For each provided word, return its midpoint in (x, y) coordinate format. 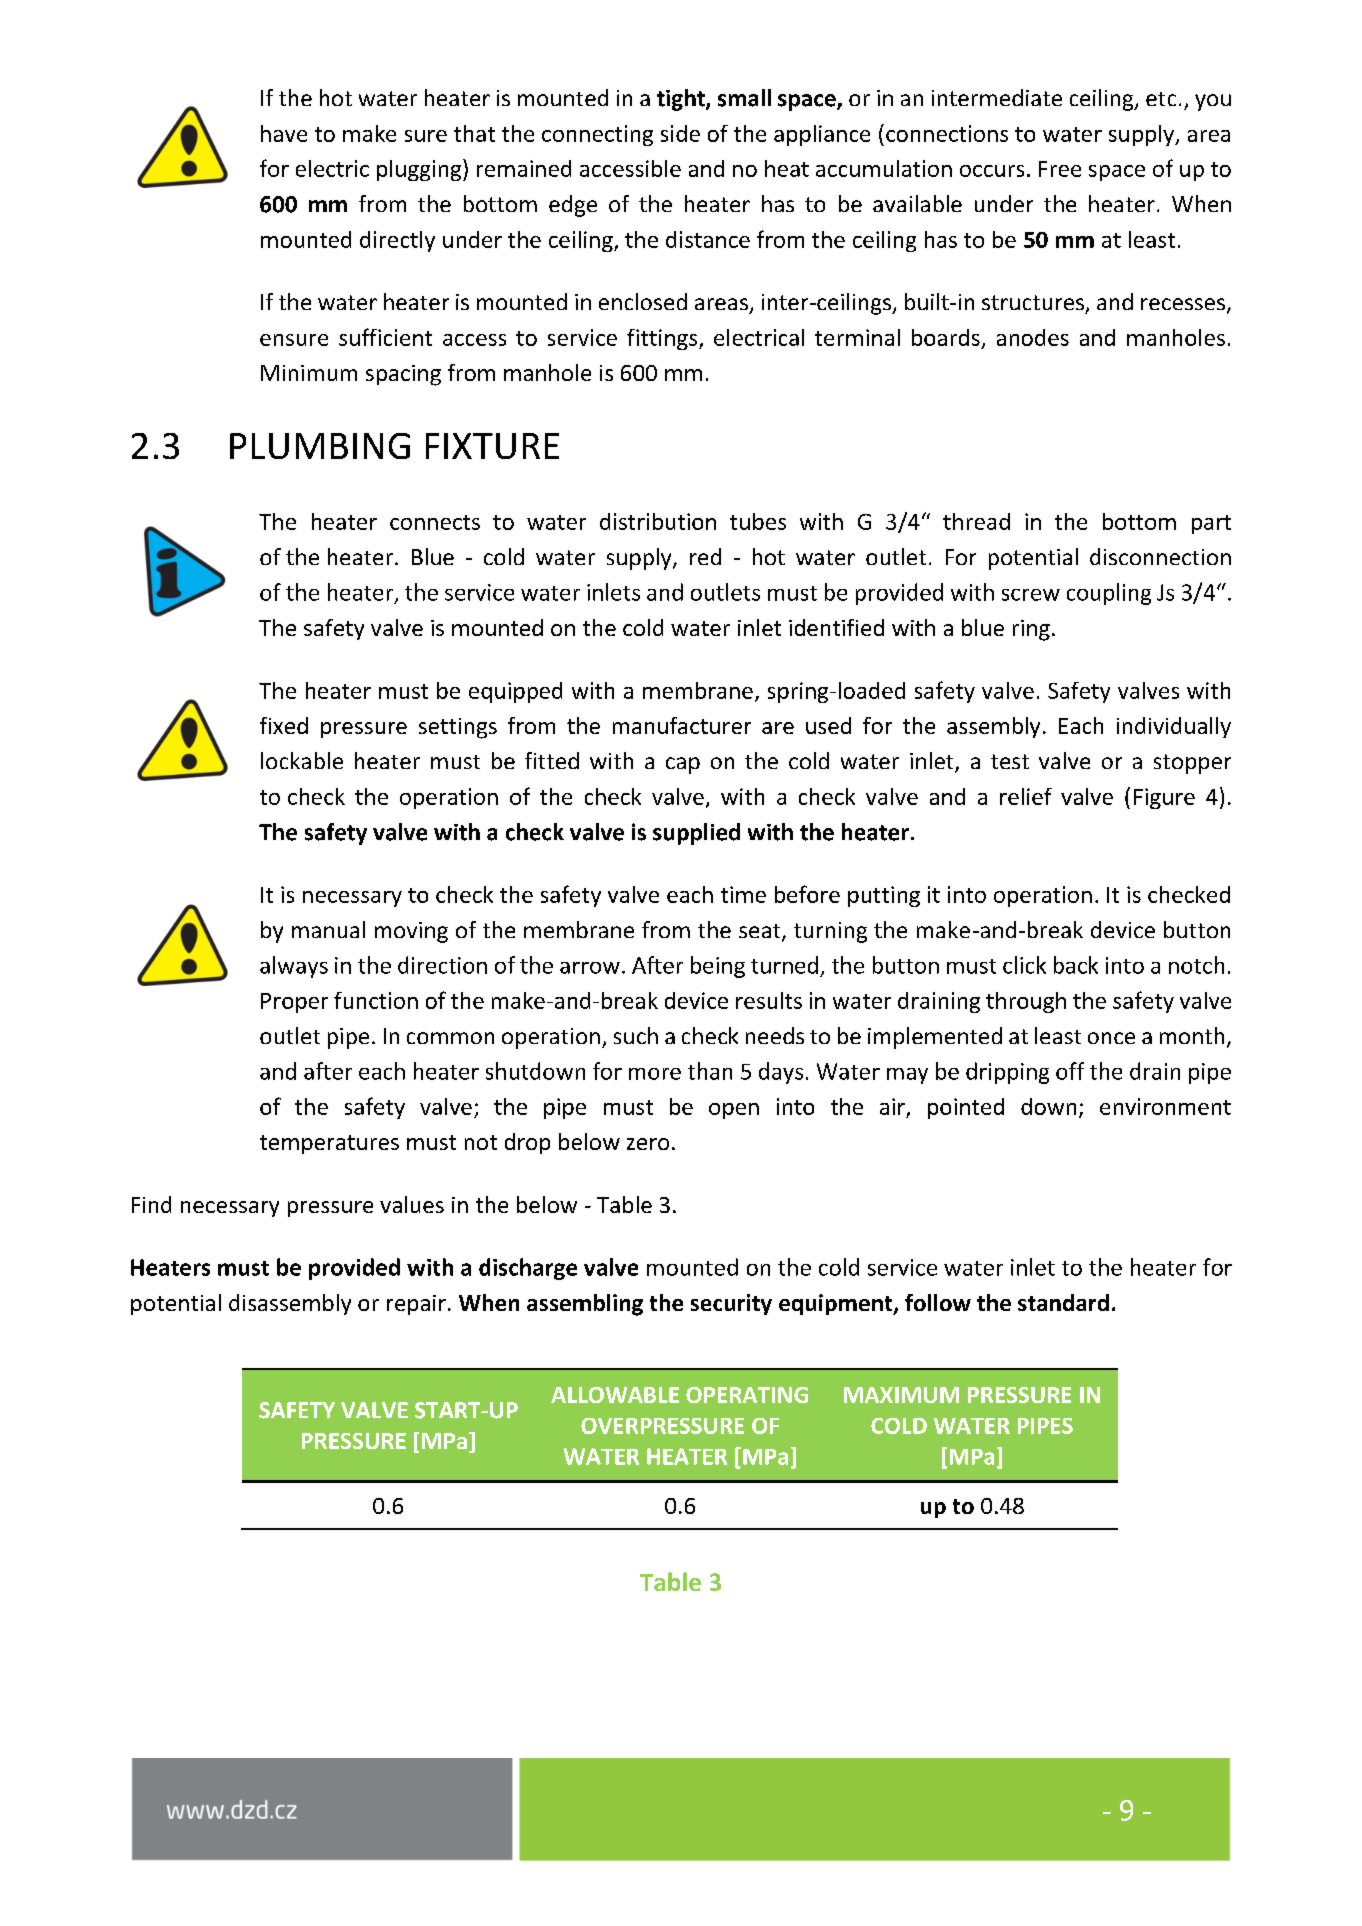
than (710, 1071)
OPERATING (747, 1395)
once (1111, 1038)
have (284, 133)
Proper (294, 1003)
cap (683, 765)
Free (1060, 169)
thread (976, 521)
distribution (658, 521)
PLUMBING (320, 446)
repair (416, 1305)
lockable (302, 760)
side (680, 133)
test (1010, 761)
